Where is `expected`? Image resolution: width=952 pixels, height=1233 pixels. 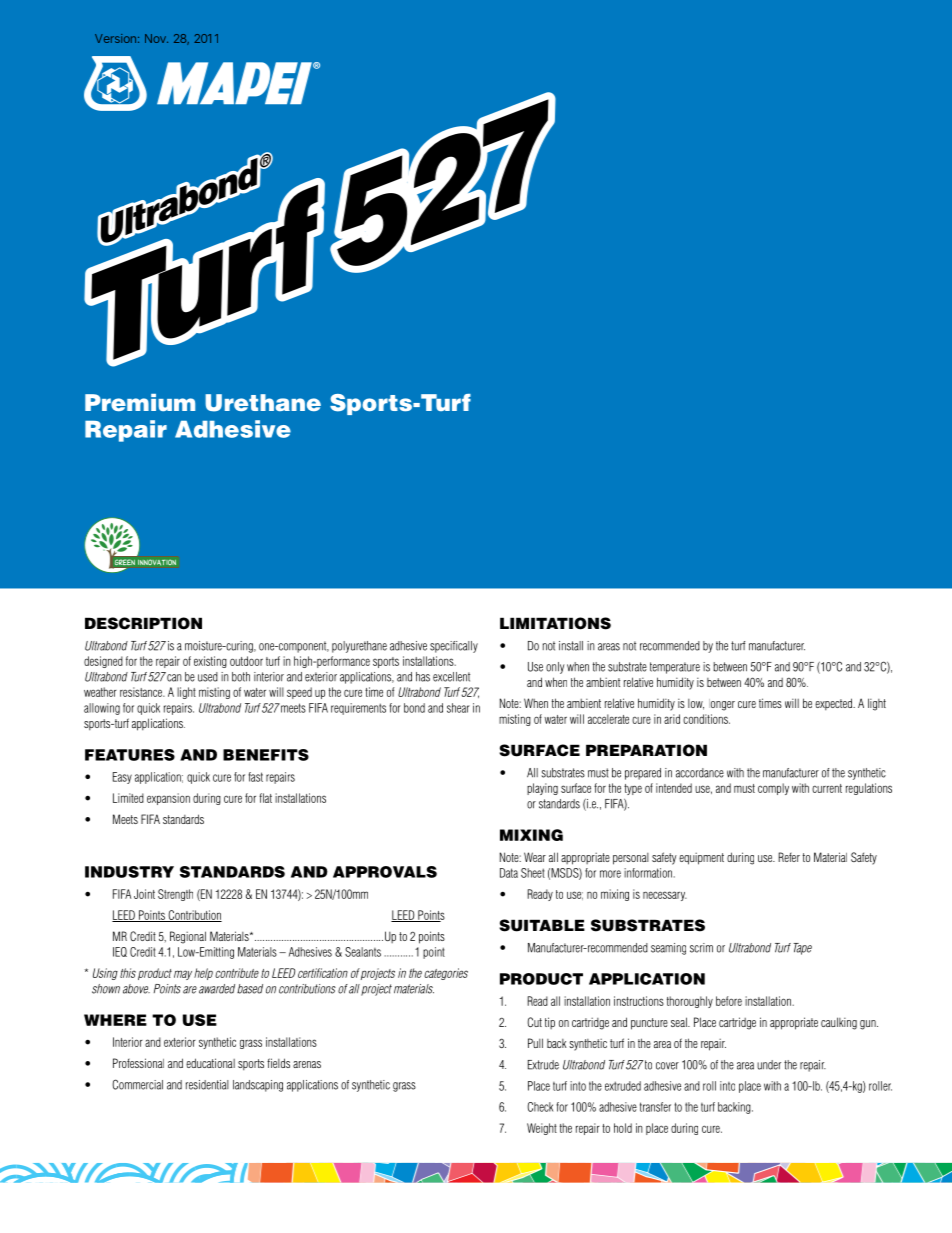
expected is located at coordinates (834, 704).
